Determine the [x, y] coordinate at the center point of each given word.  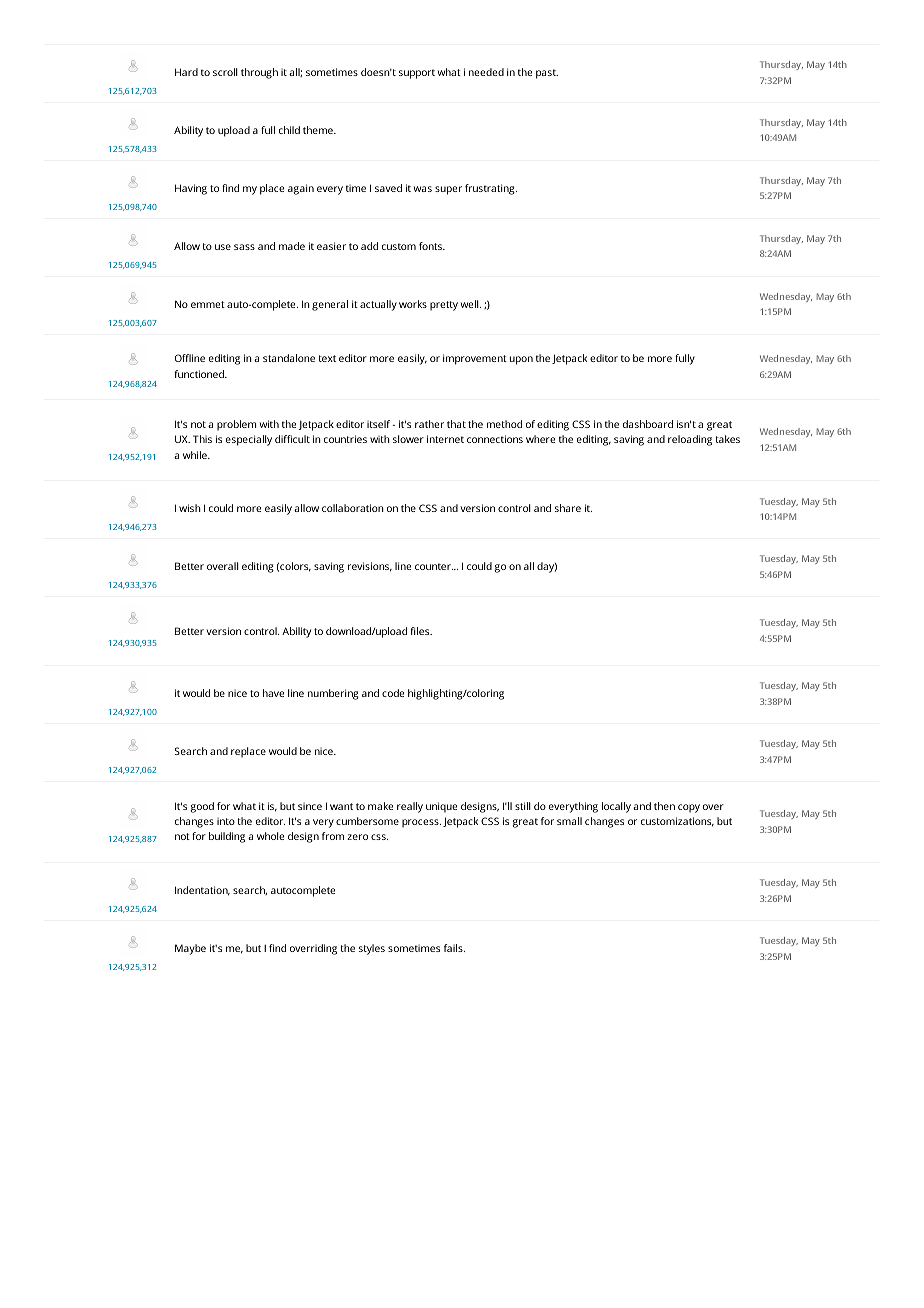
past [547, 74]
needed [486, 72]
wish [190, 508]
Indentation [202, 891]
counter [434, 566]
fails [454, 948]
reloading [690, 440]
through [259, 73]
